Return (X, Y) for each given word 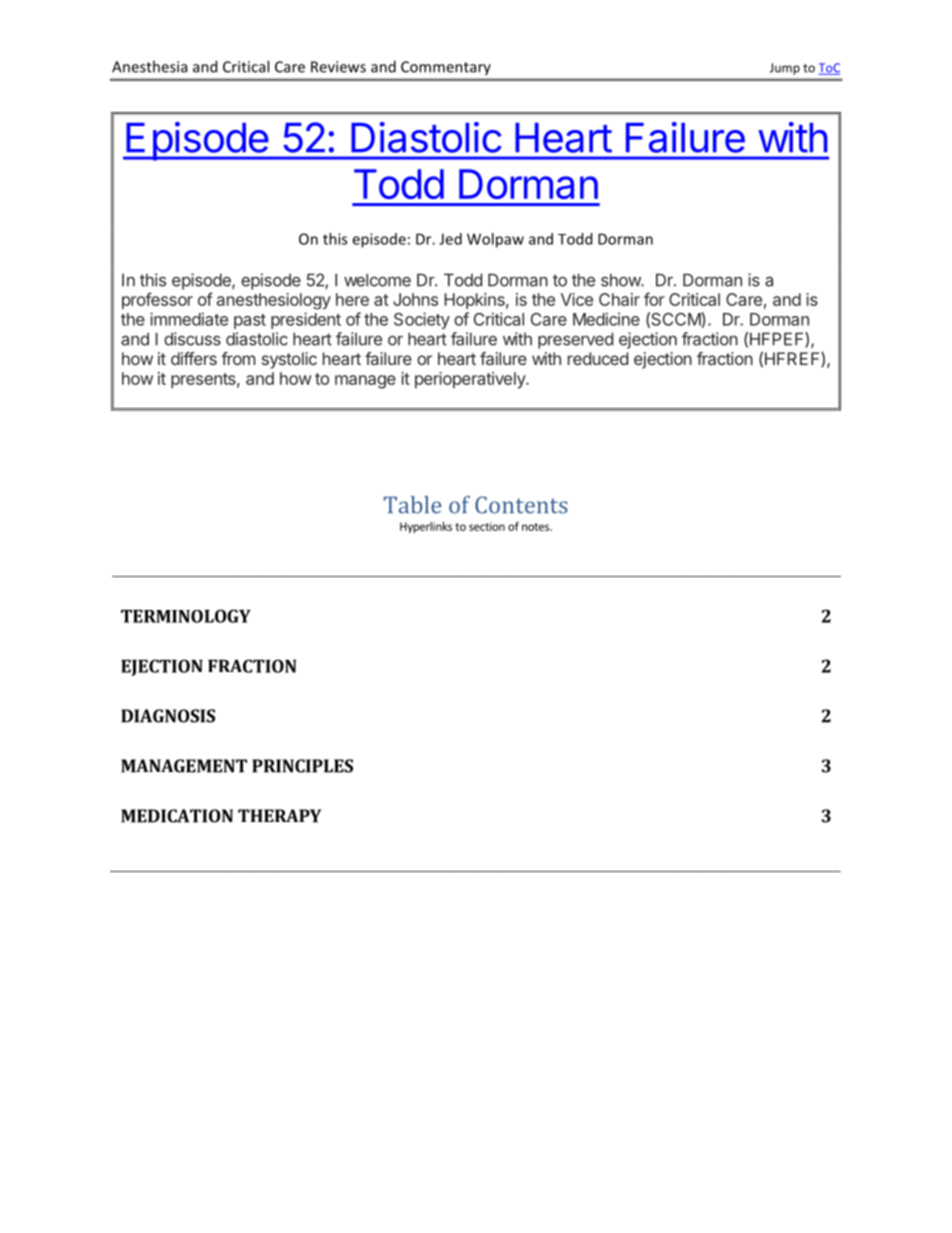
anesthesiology (274, 301)
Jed (450, 239)
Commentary (446, 68)
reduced (598, 358)
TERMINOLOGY (186, 616)
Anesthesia (149, 66)
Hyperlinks (426, 527)
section (487, 526)
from (238, 358)
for (654, 299)
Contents (521, 505)
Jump (785, 69)
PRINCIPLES (302, 766)
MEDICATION (177, 816)
